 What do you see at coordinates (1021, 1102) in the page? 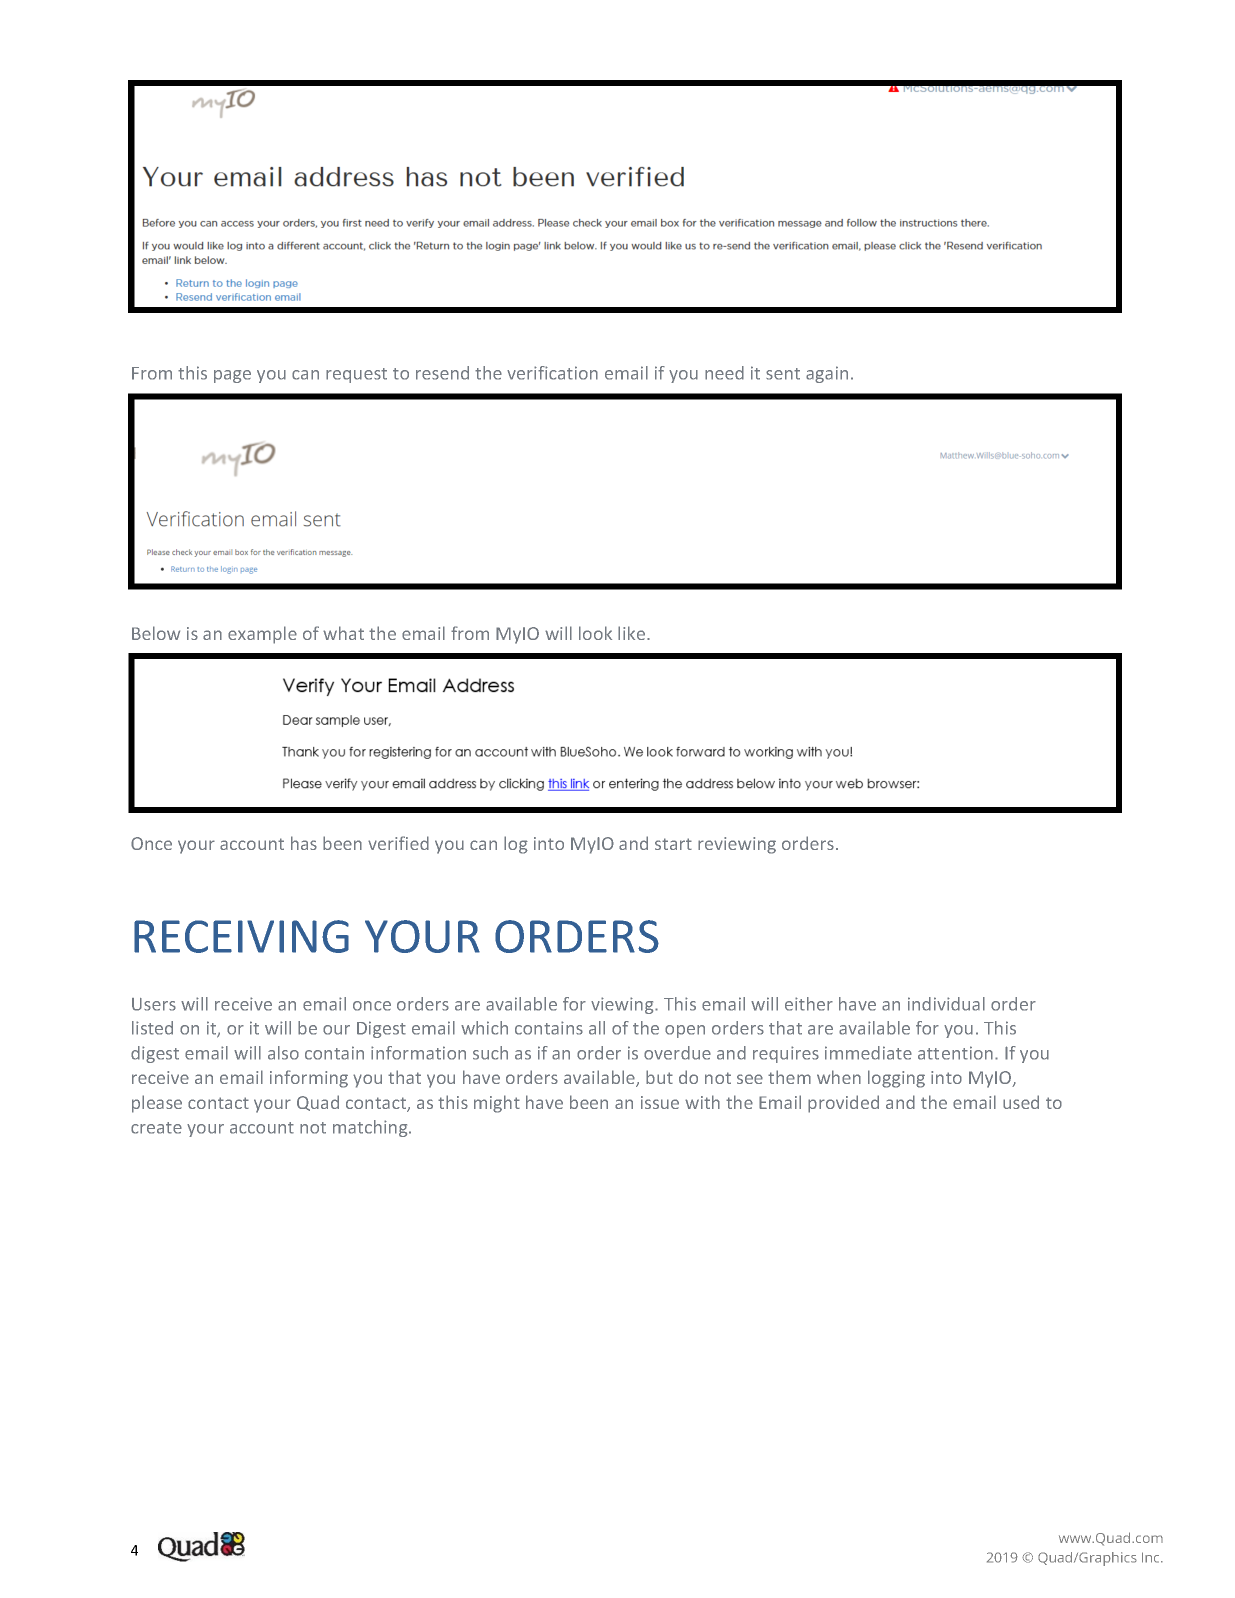
I see `used` at bounding box center [1021, 1102].
